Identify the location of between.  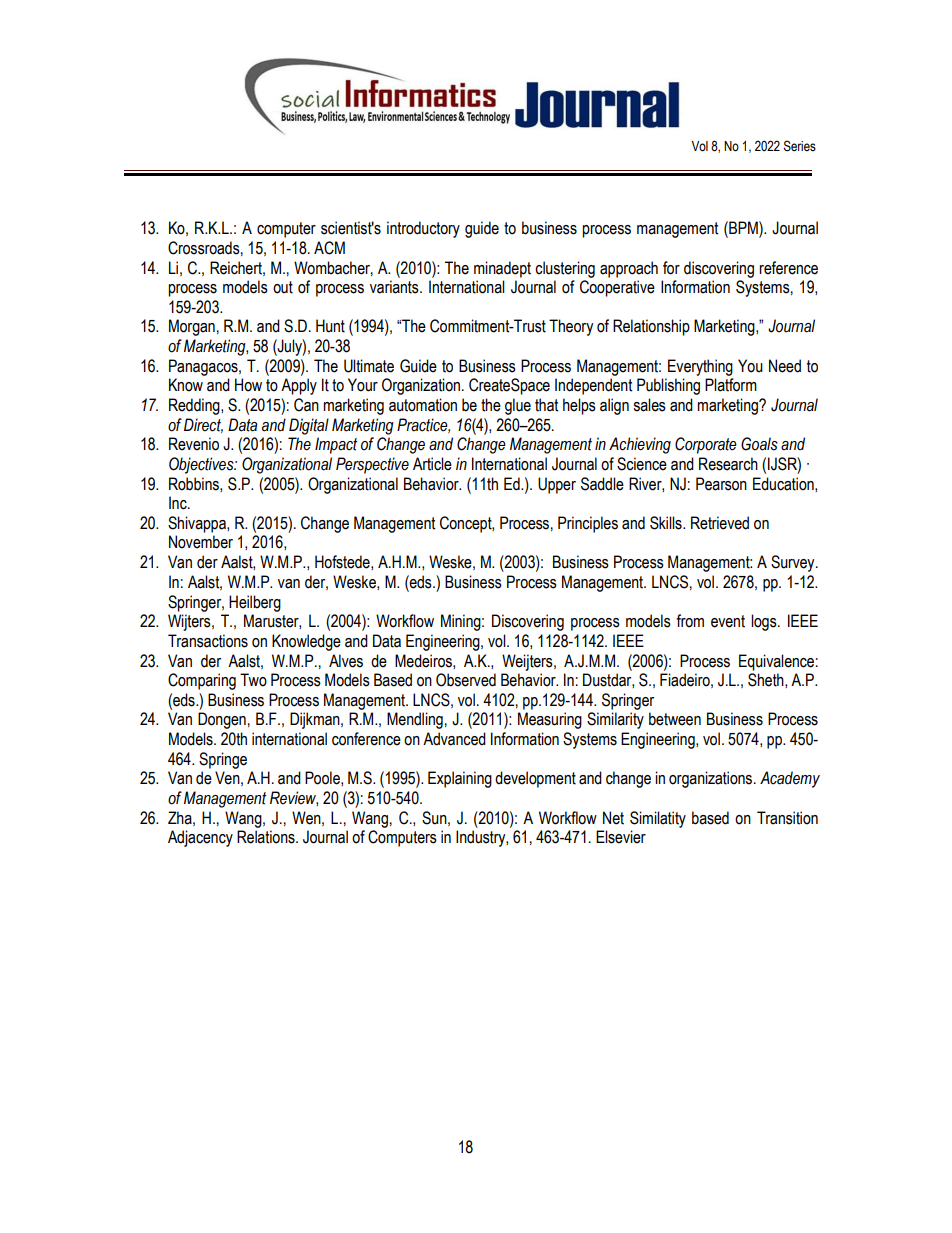
(675, 719).
